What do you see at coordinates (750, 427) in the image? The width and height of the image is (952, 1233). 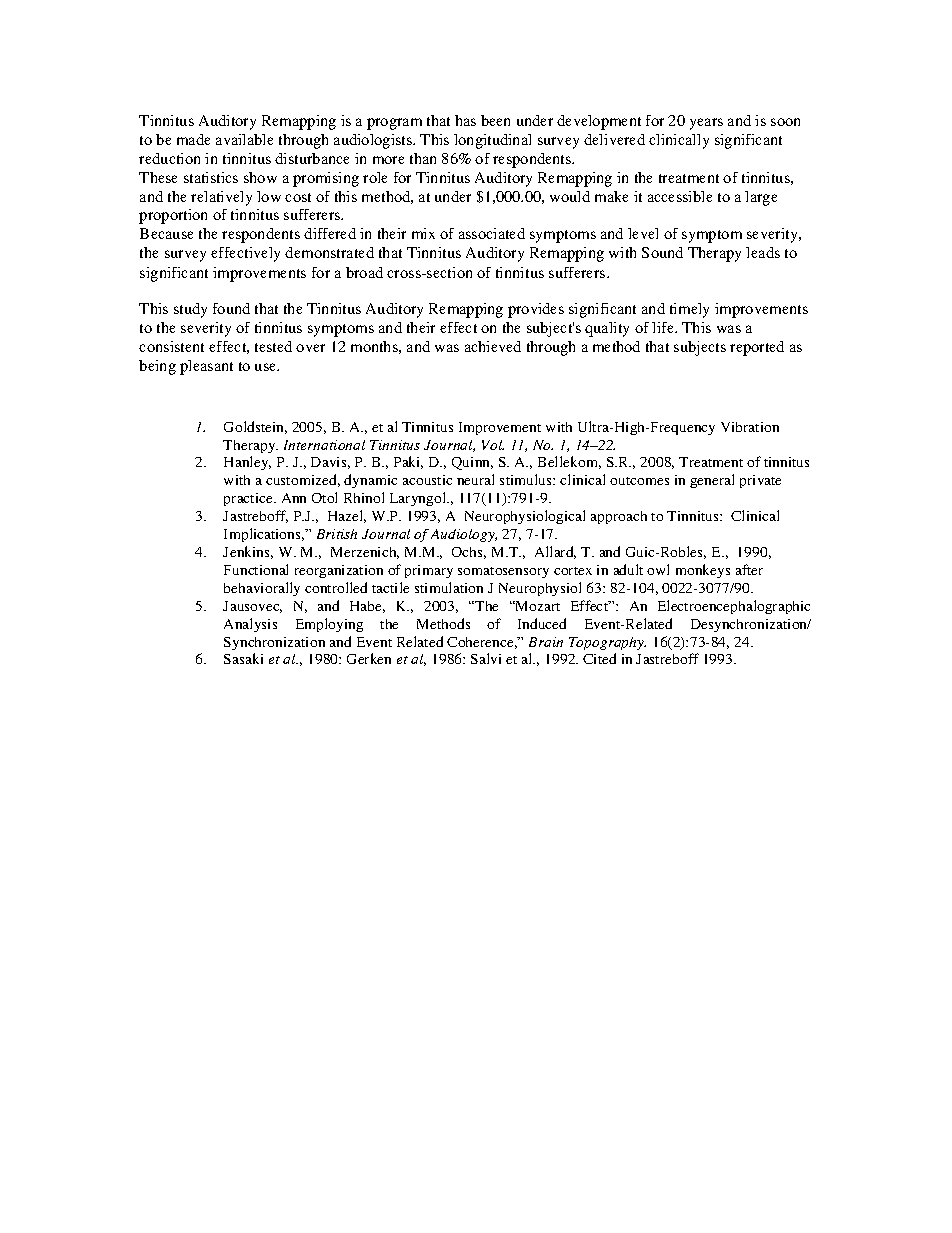 I see `Vibration` at bounding box center [750, 427].
